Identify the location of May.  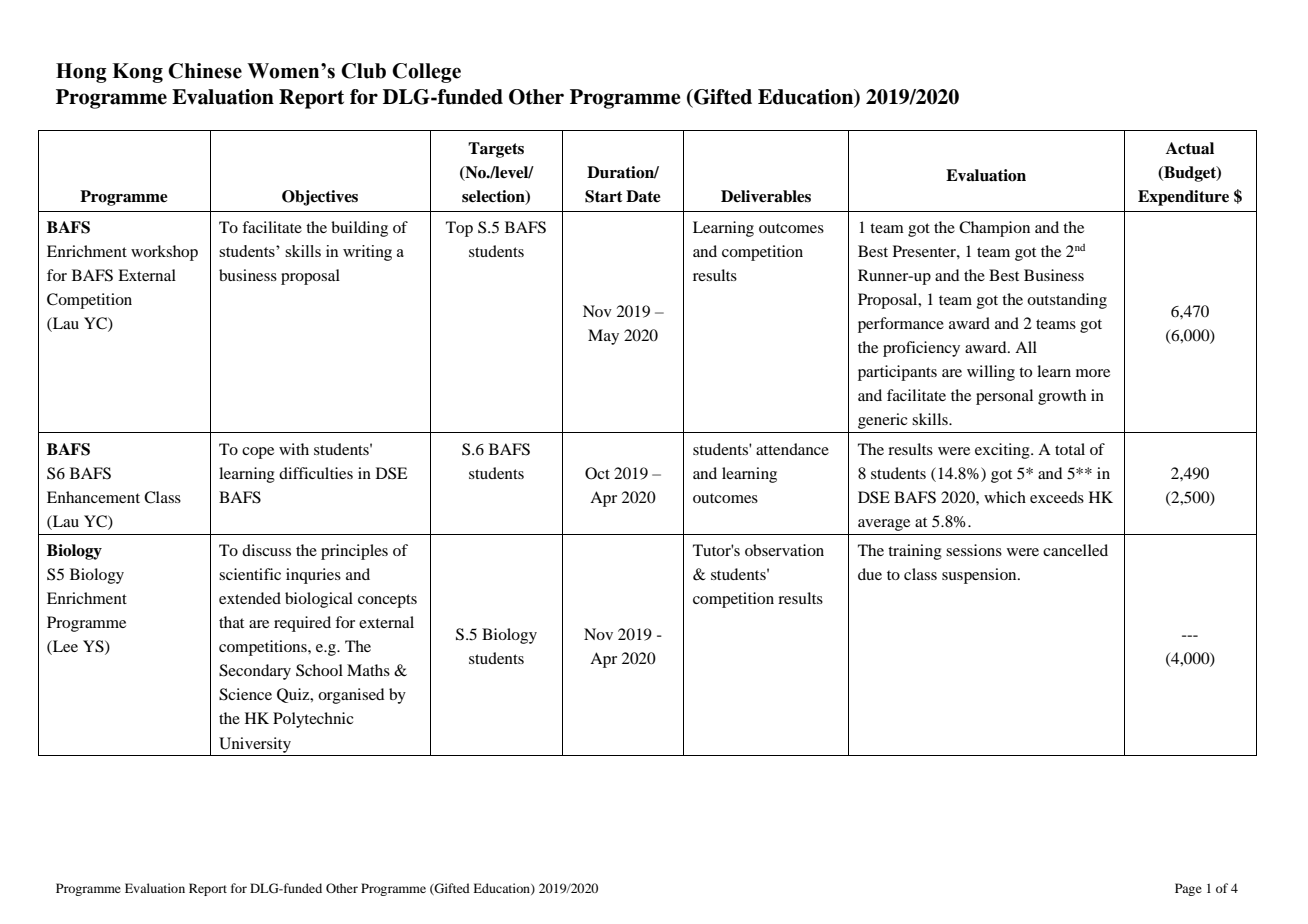
(603, 337).
